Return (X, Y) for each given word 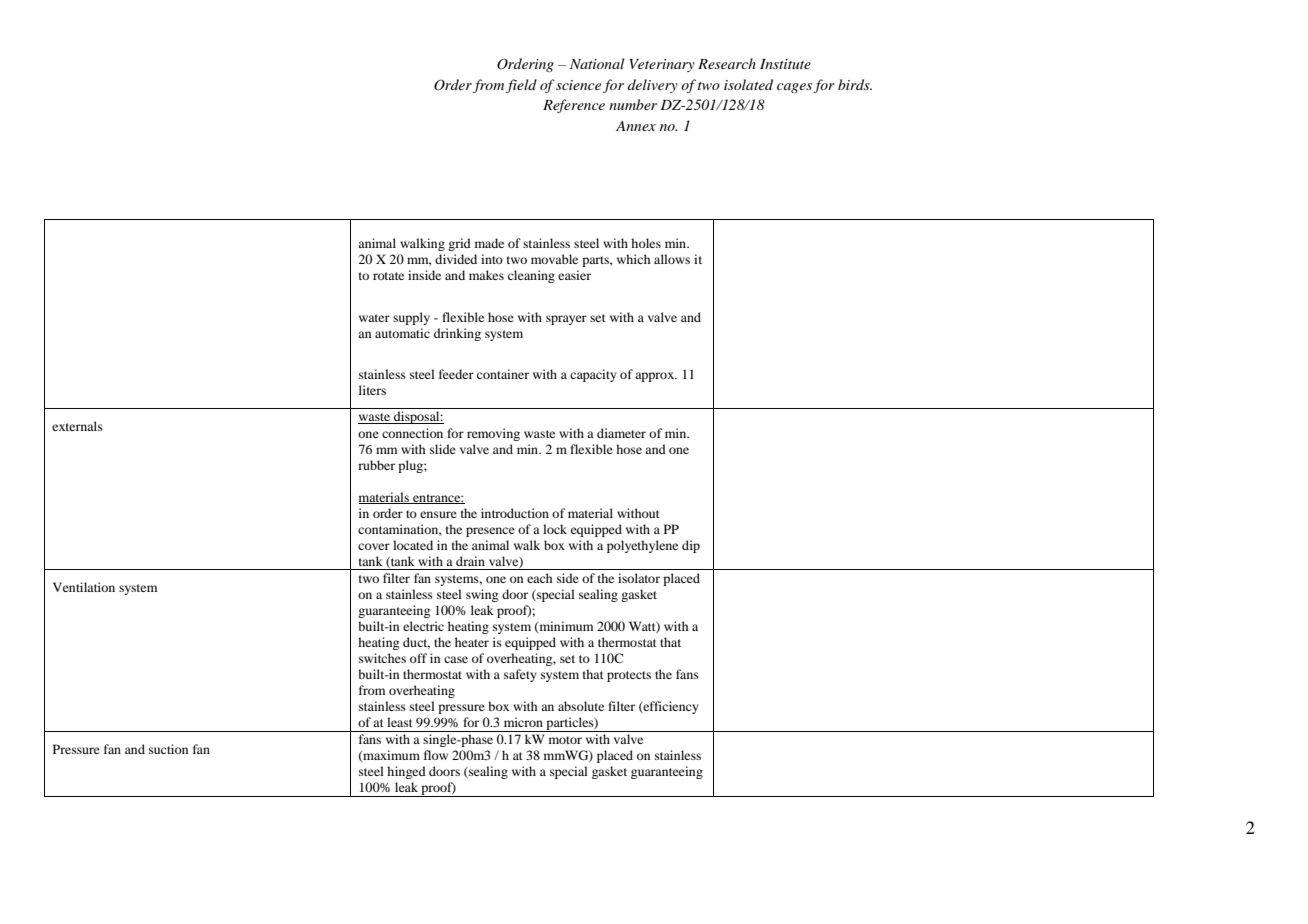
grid (459, 244)
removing (493, 434)
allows (672, 259)
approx (656, 377)
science (578, 85)
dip (691, 546)
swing (482, 595)
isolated (748, 84)
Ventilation (84, 587)
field (521, 86)
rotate (388, 276)
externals (77, 426)
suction (168, 749)
